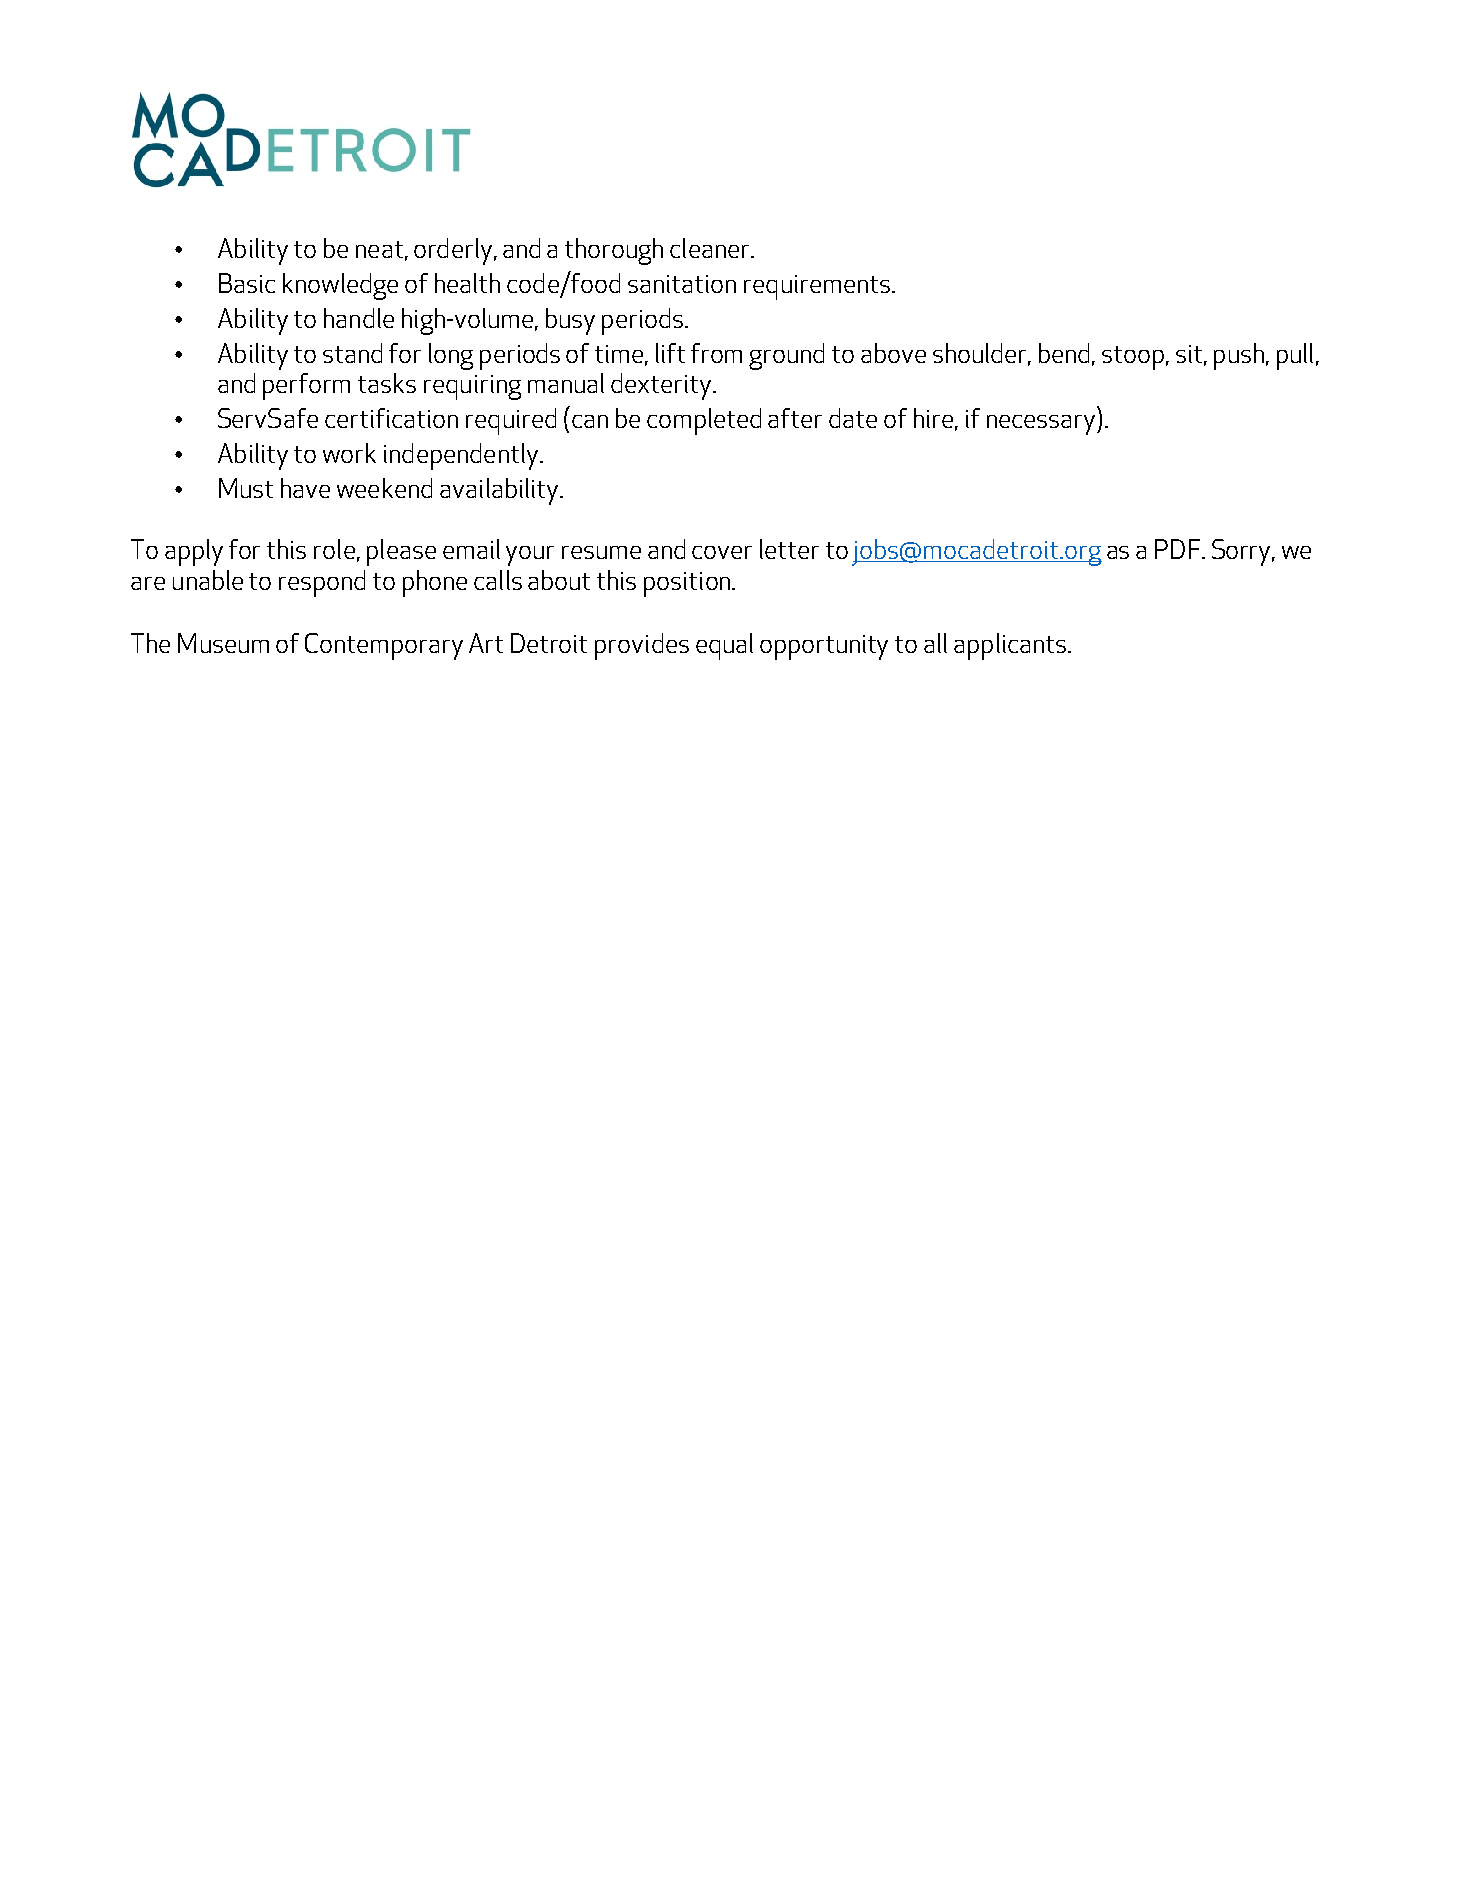  I want to click on applicants, so click(1010, 646).
